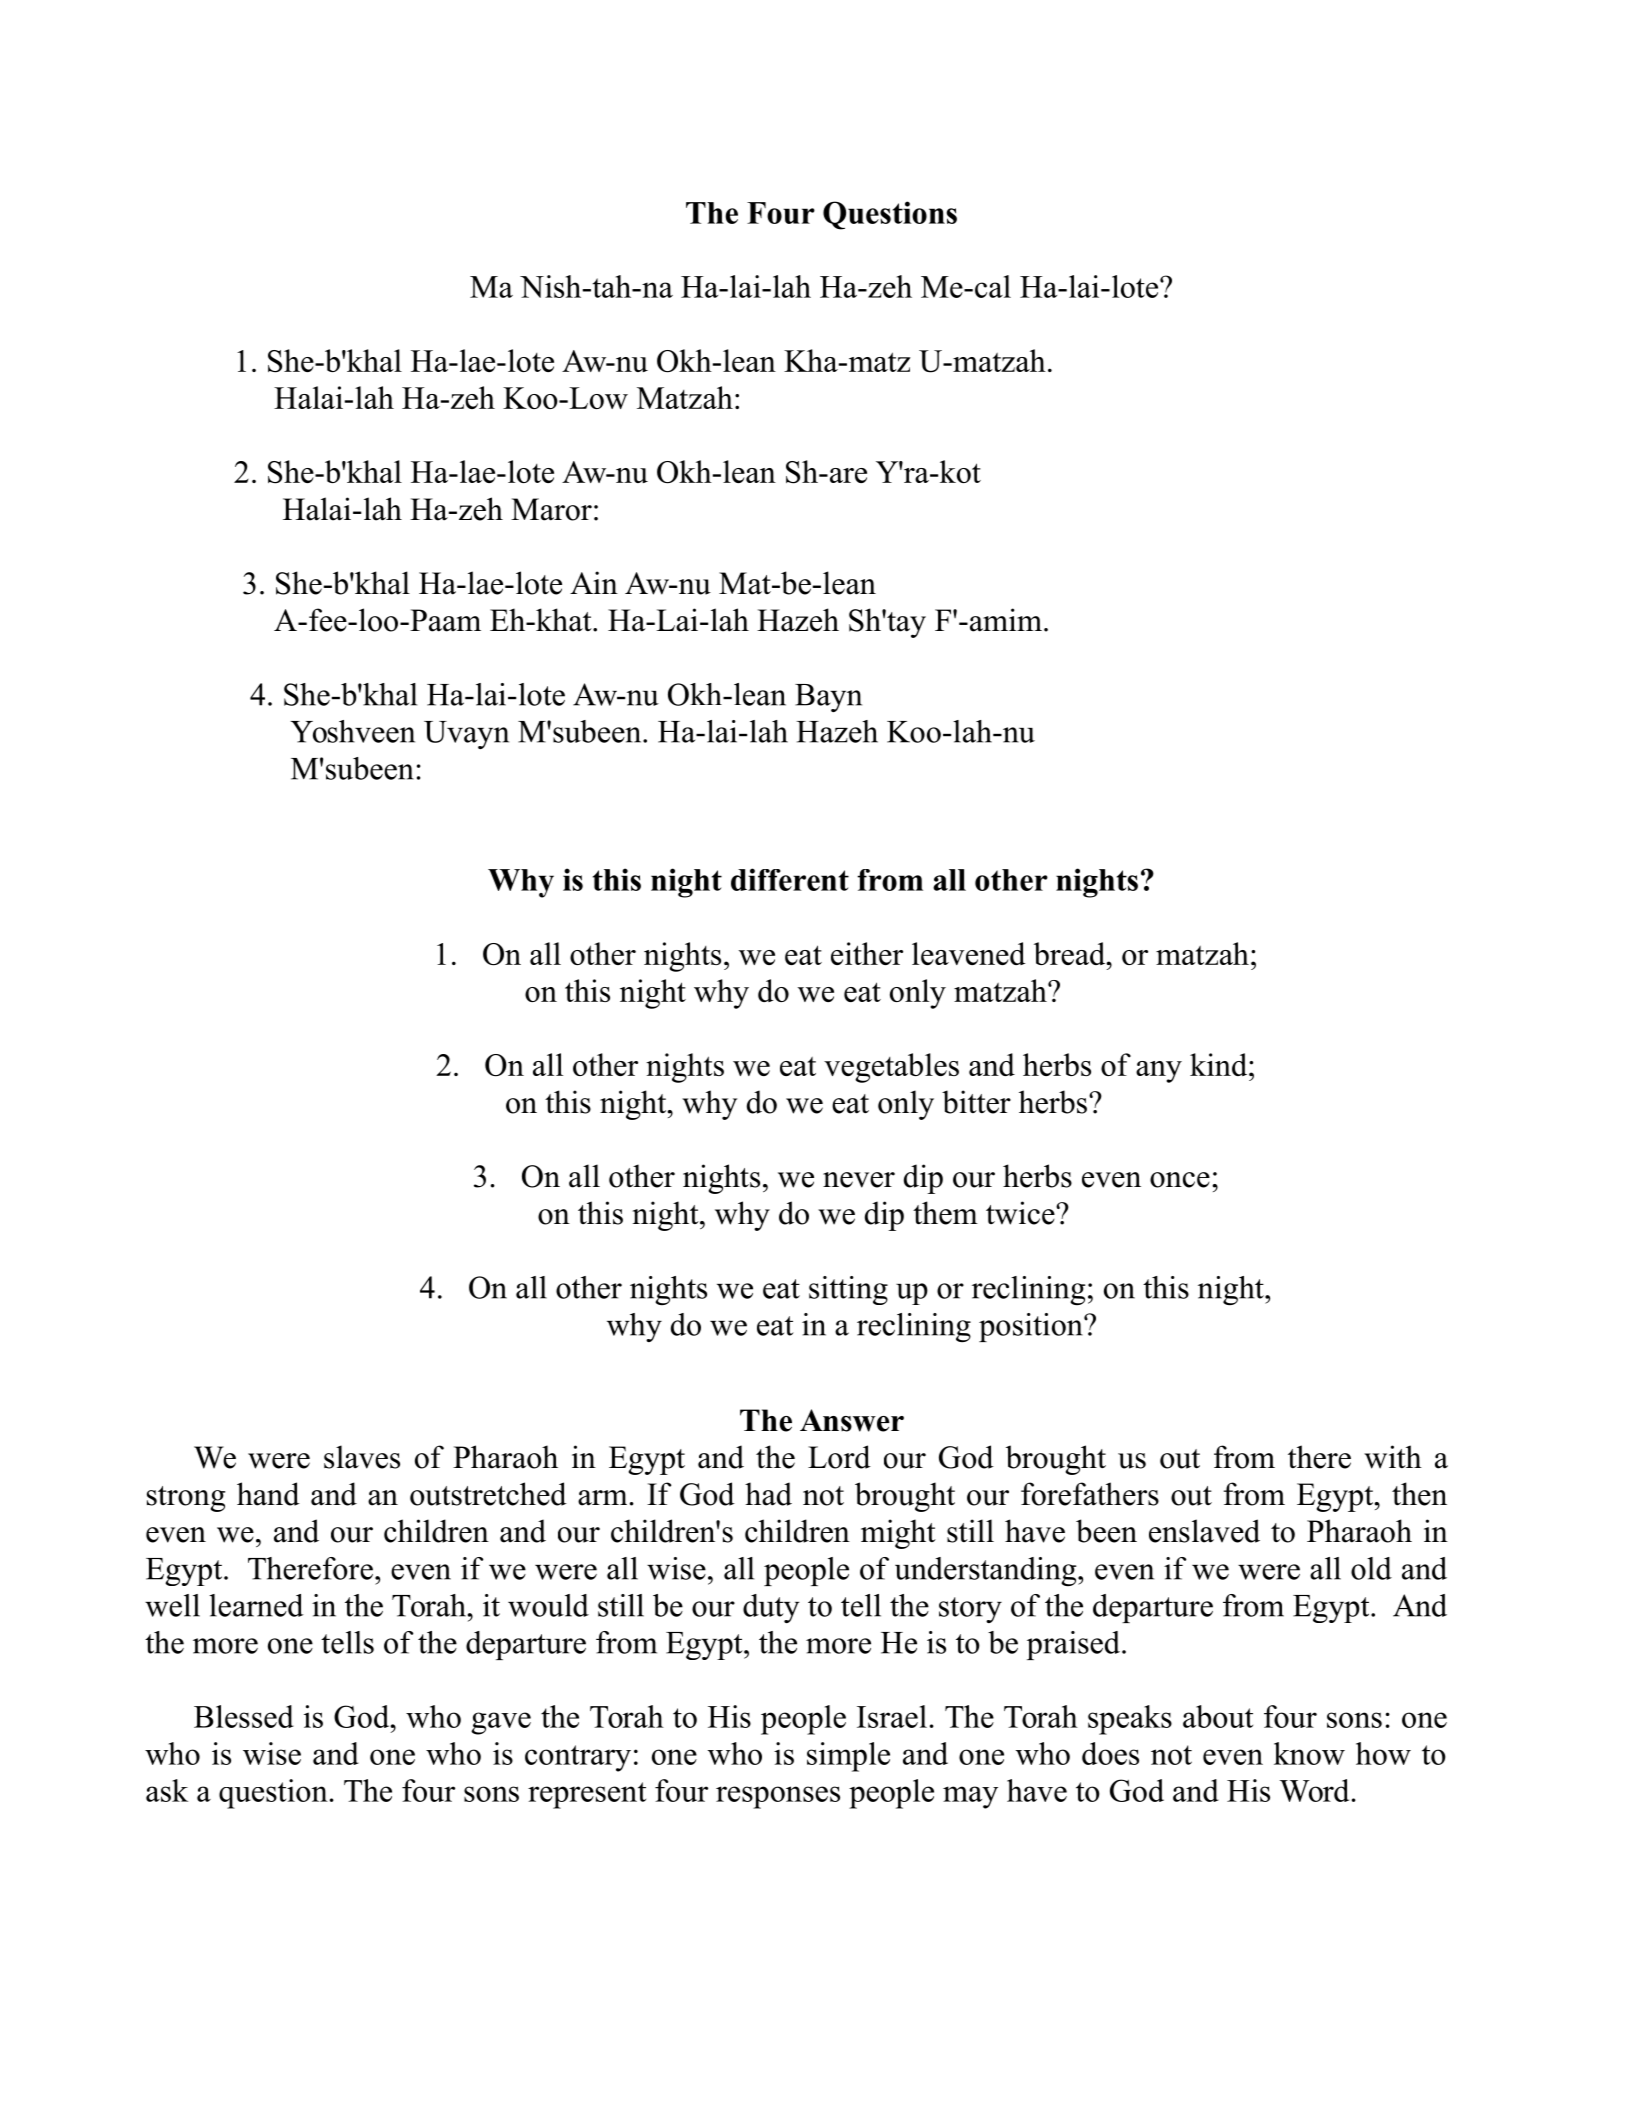  Describe the element at coordinates (1393, 1457) in the image. I see `with` at that location.
